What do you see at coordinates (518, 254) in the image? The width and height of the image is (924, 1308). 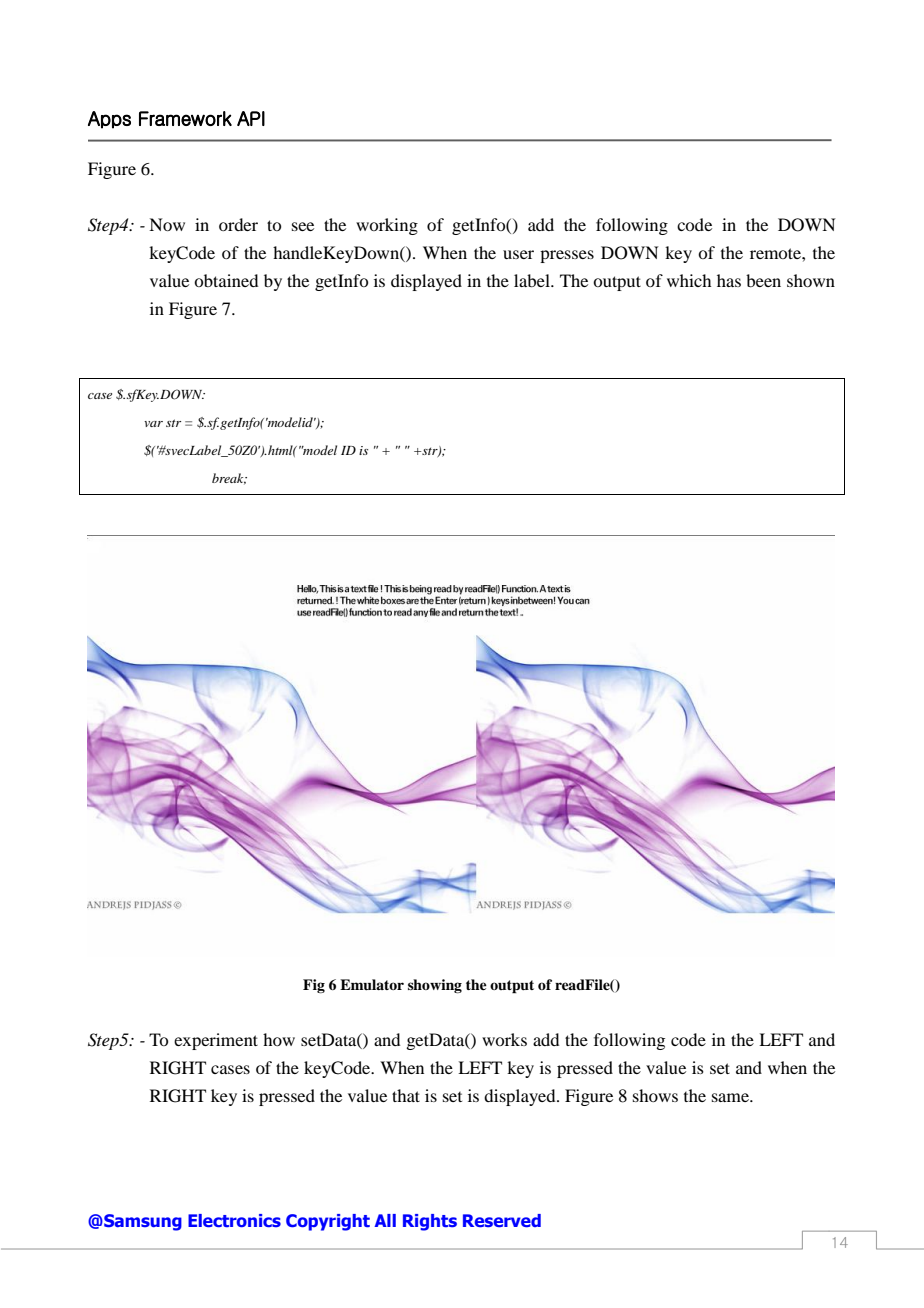 I see `user` at bounding box center [518, 254].
